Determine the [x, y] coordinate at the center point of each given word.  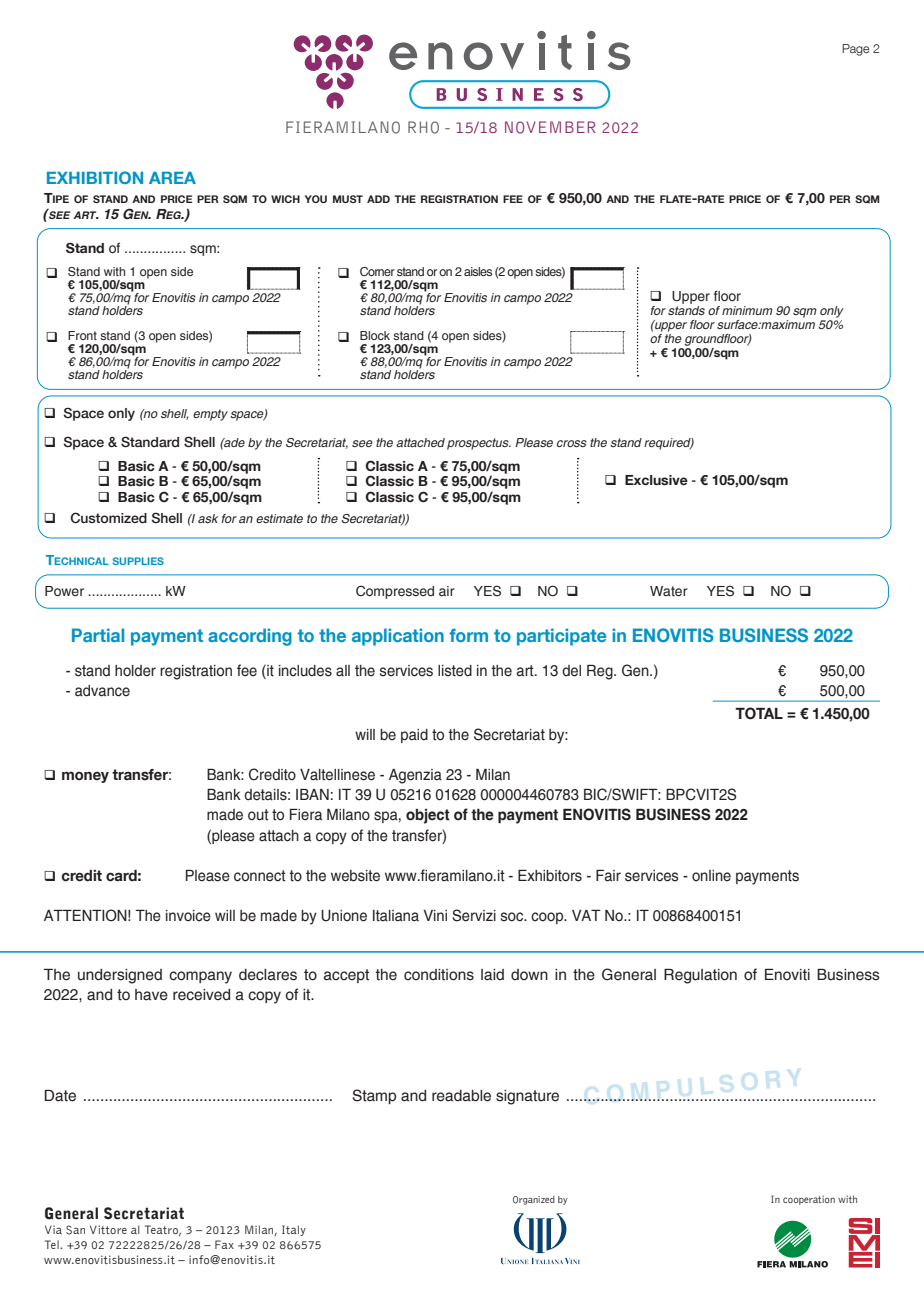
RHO [423, 127]
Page [856, 50]
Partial [98, 635]
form [468, 635]
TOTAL [759, 713]
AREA [172, 178]
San [75, 1230]
